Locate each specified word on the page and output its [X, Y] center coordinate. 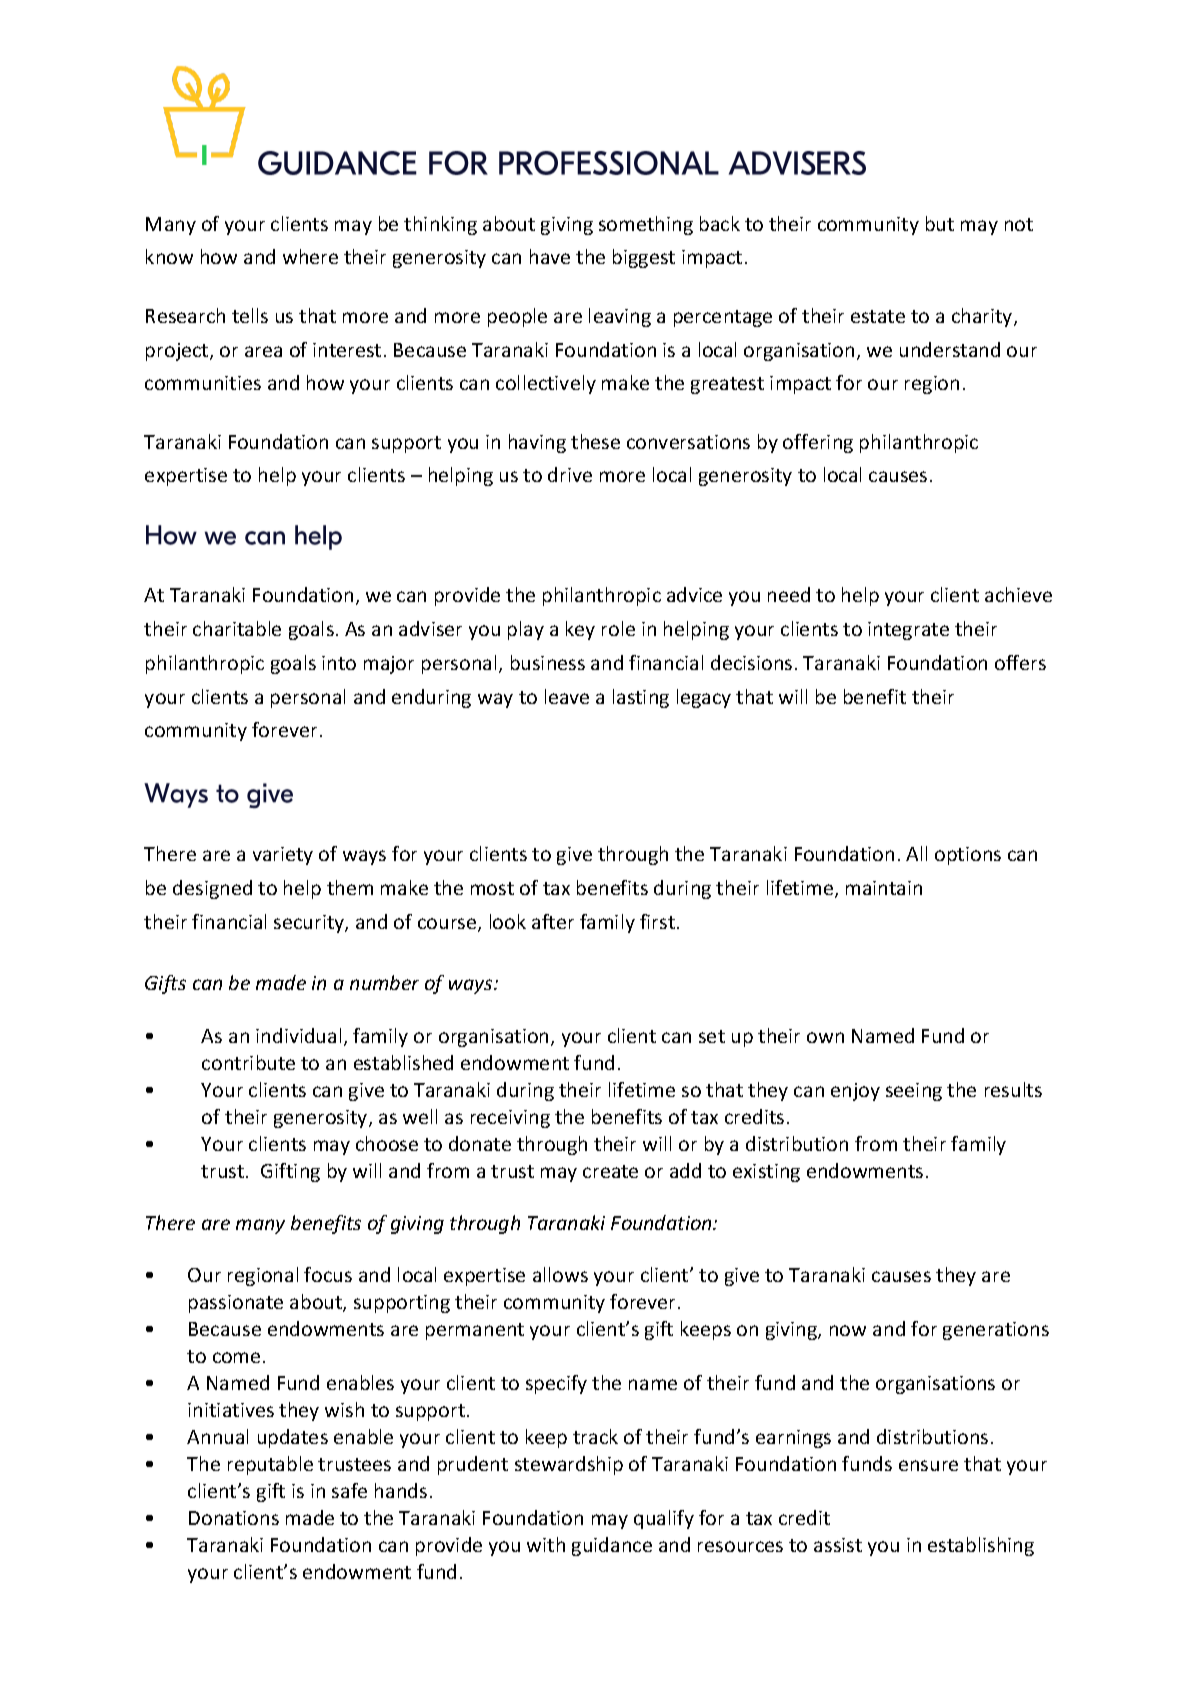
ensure [928, 1465]
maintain [884, 888]
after [553, 921]
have [550, 256]
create [610, 1171]
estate [878, 316]
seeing [914, 1092]
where [310, 256]
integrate [908, 631]
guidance [612, 1546]
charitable [237, 628]
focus [328, 1274]
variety [283, 856]
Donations [234, 1518]
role [618, 628]
